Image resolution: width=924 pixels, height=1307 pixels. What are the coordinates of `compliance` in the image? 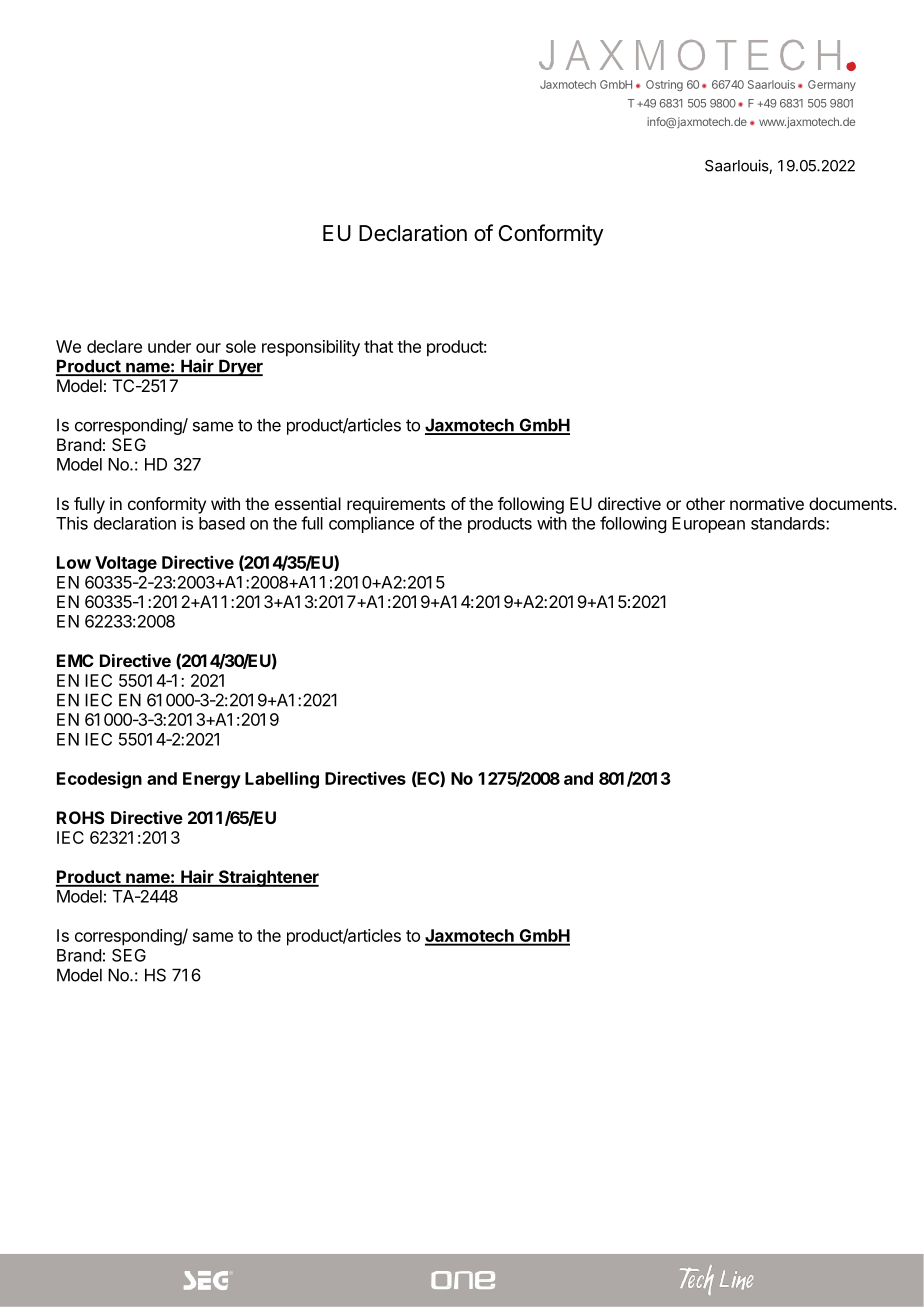 It's located at (371, 524).
